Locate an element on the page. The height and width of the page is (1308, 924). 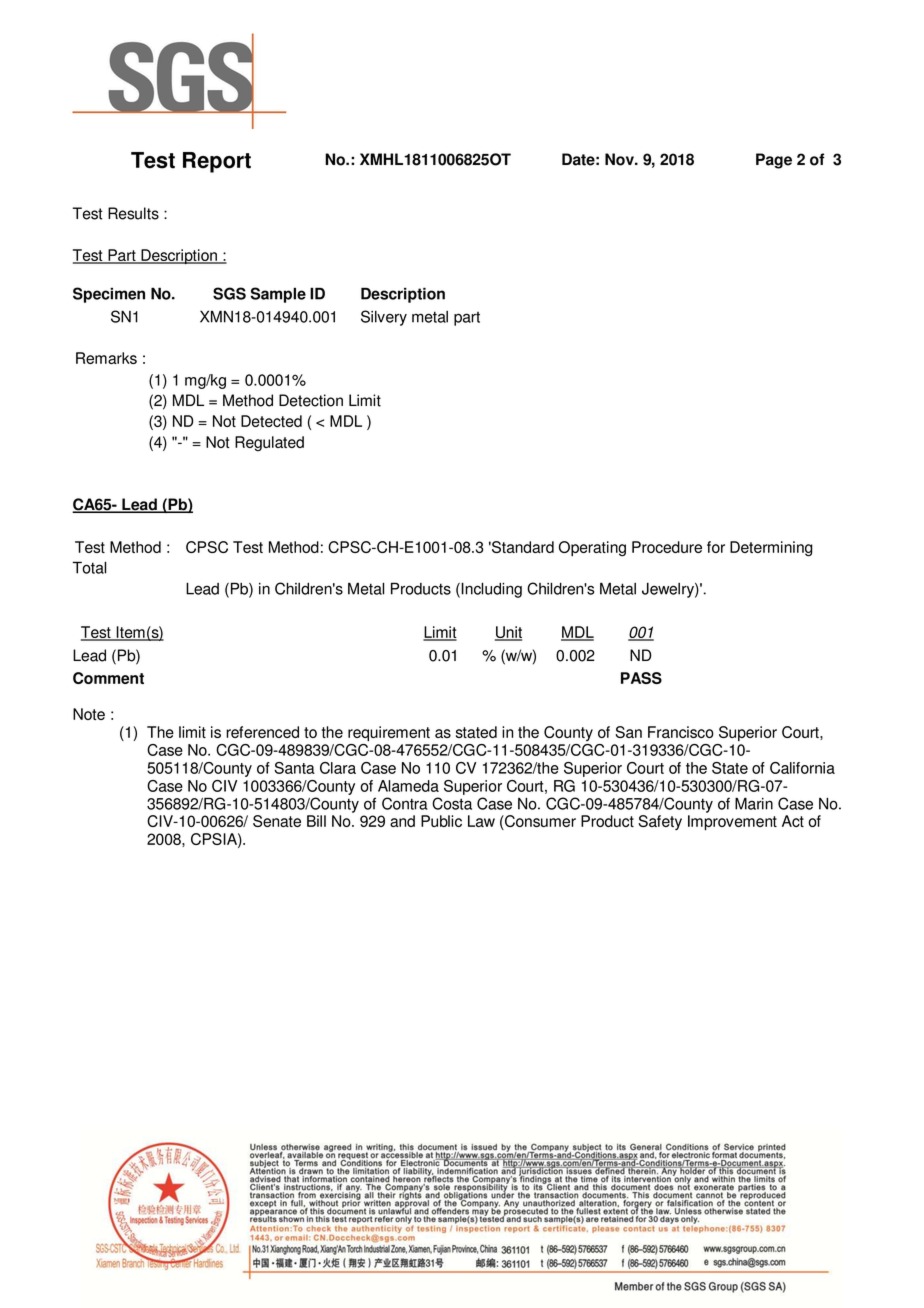
Sample is located at coordinates (278, 295).
